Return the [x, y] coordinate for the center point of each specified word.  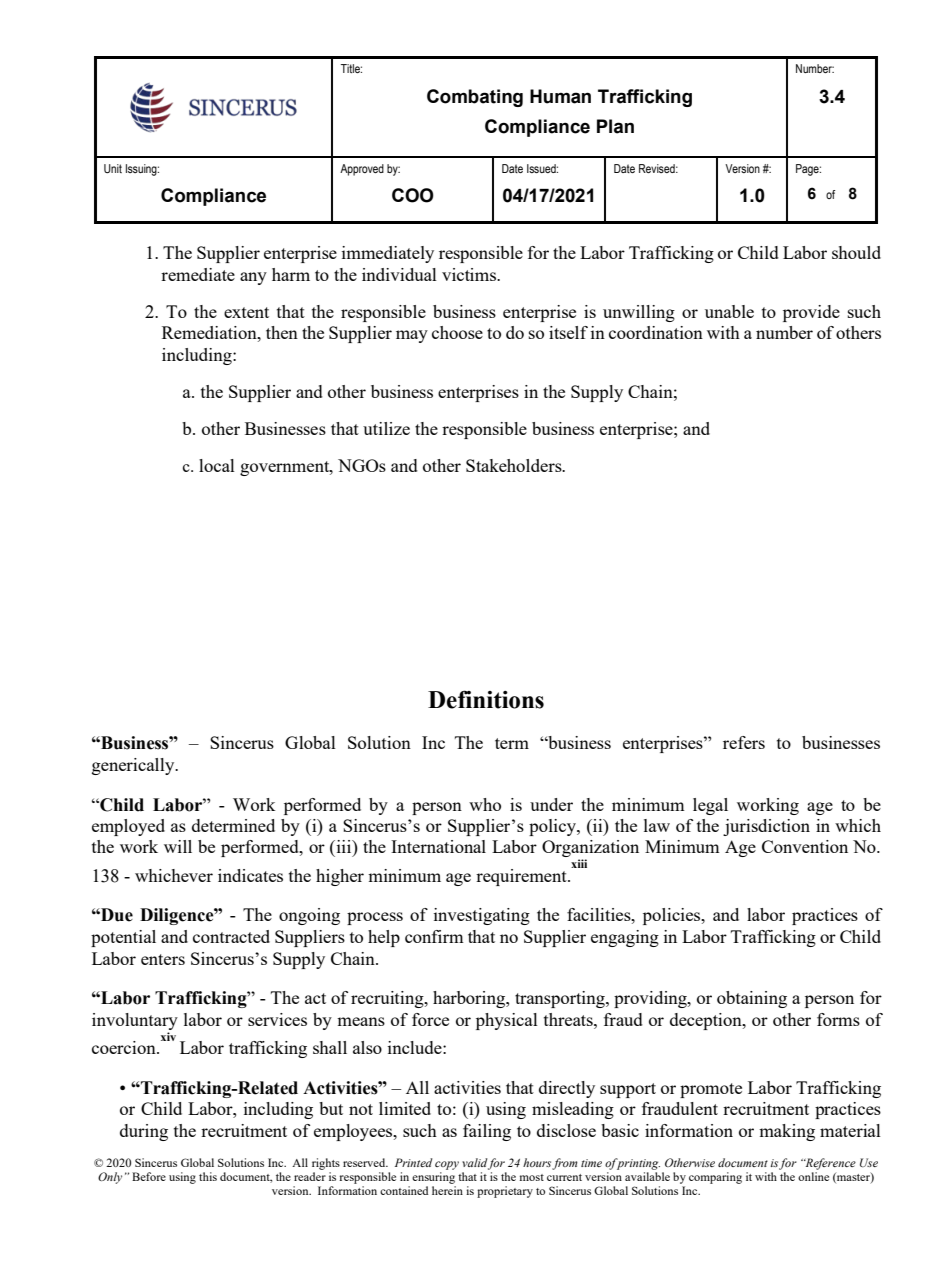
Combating [475, 98]
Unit [113, 168]
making [787, 1132]
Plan [615, 126]
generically [134, 766]
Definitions [486, 699]
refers [744, 742]
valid [475, 1162]
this [208, 1176]
